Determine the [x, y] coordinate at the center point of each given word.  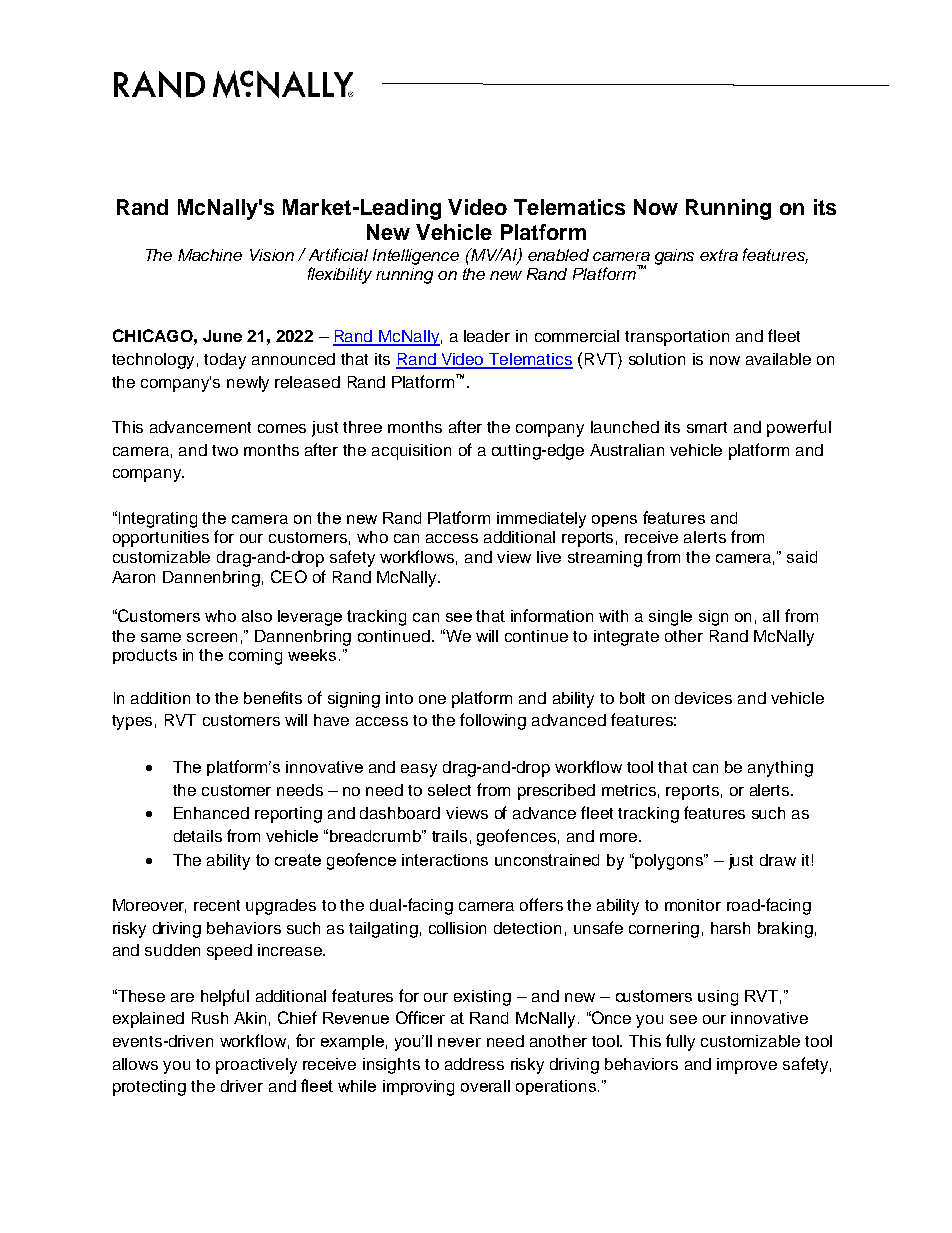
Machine [210, 255]
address [474, 1064]
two [225, 450]
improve [747, 1066]
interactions [445, 860]
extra [719, 255]
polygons [670, 862]
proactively [256, 1066]
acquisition [411, 452]
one [432, 699]
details [198, 836]
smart [707, 427]
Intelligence [416, 257]
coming [255, 657]
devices [703, 698]
